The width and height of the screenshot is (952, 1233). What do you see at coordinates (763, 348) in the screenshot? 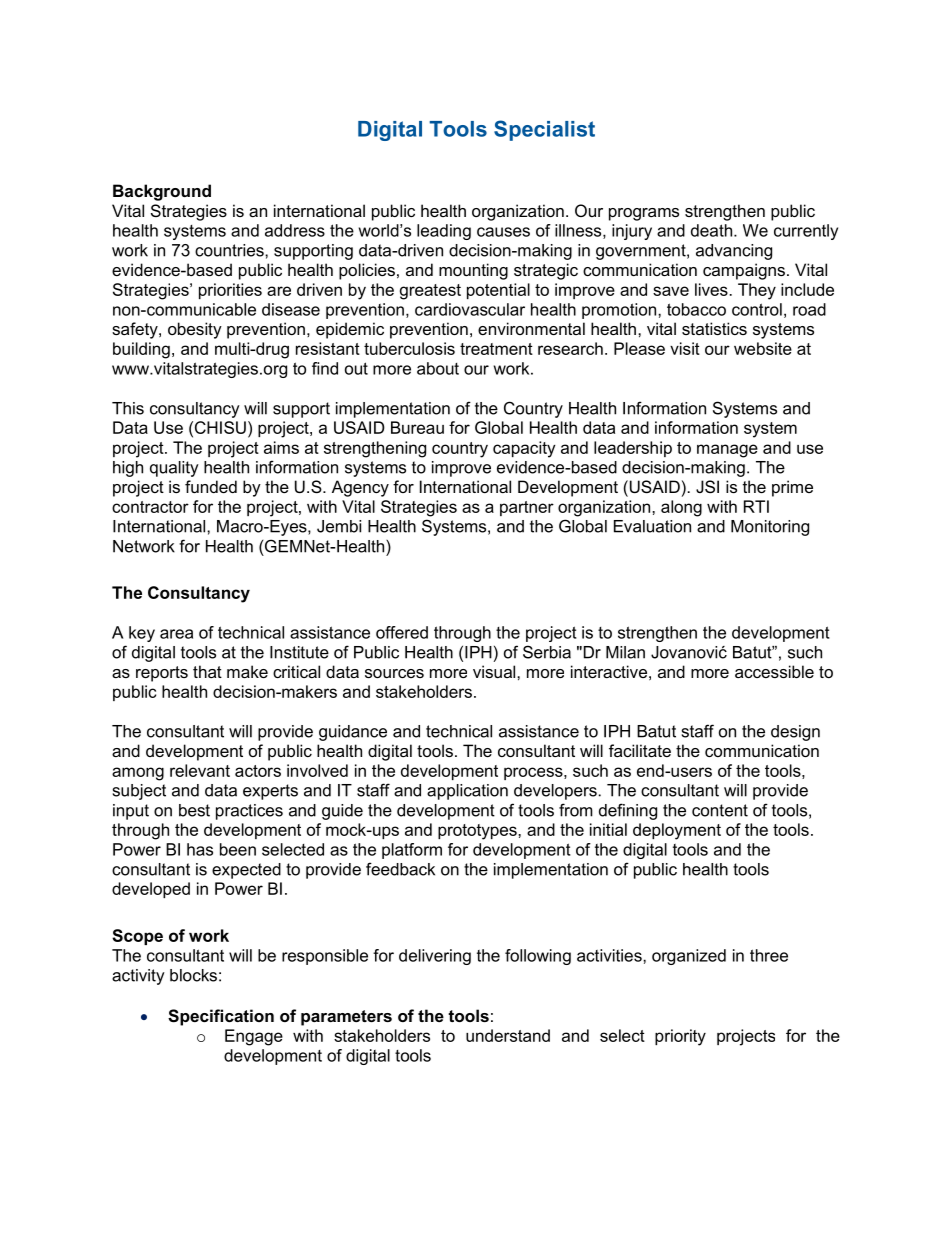
I see `website` at bounding box center [763, 348].
